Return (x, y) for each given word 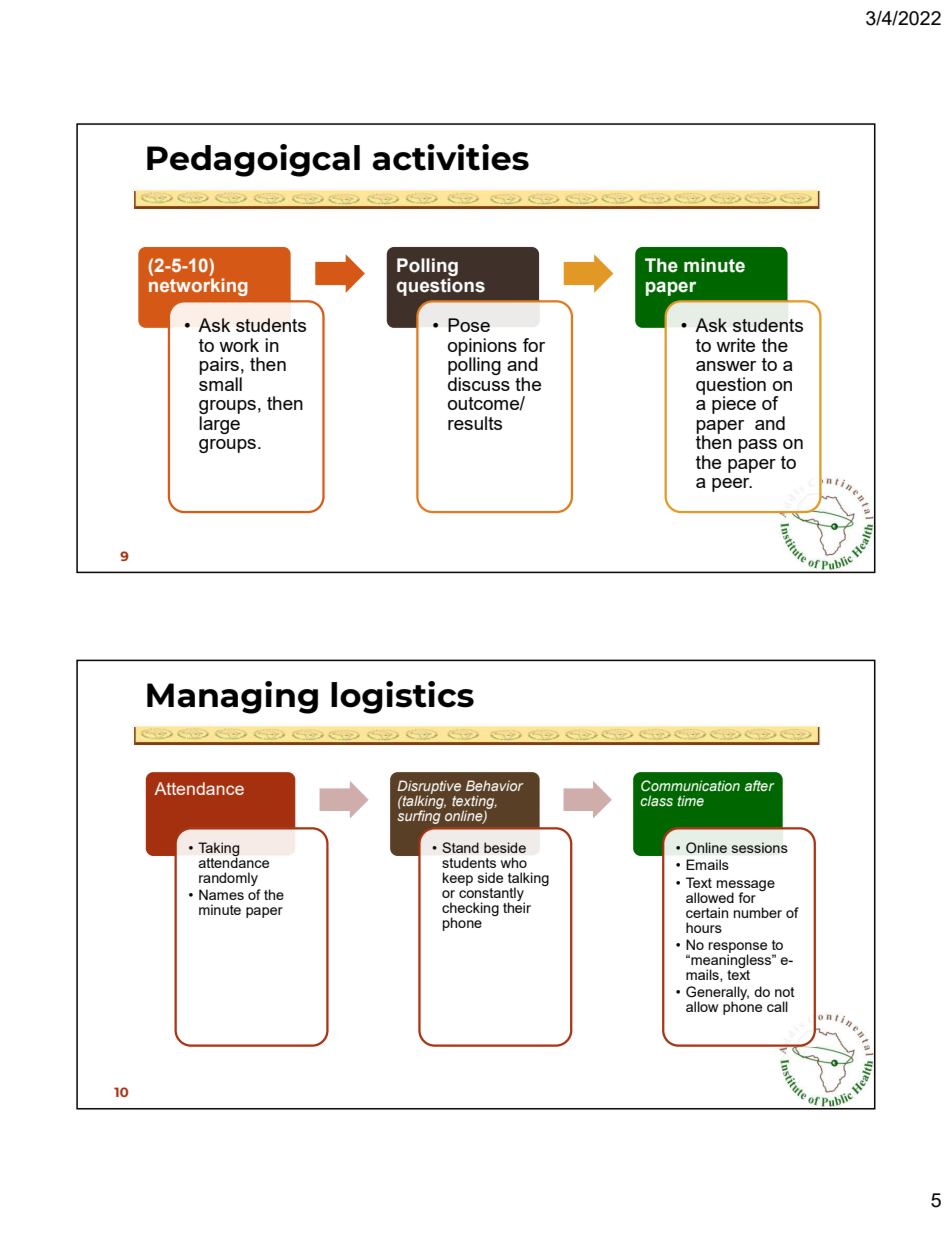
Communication (690, 785)
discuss (479, 382)
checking (470, 910)
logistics (402, 697)
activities (450, 157)
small (220, 382)
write (735, 345)
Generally (717, 994)
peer (732, 485)
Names (221, 894)
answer (726, 366)
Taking (218, 850)
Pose (469, 325)
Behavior (494, 785)
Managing (232, 697)
